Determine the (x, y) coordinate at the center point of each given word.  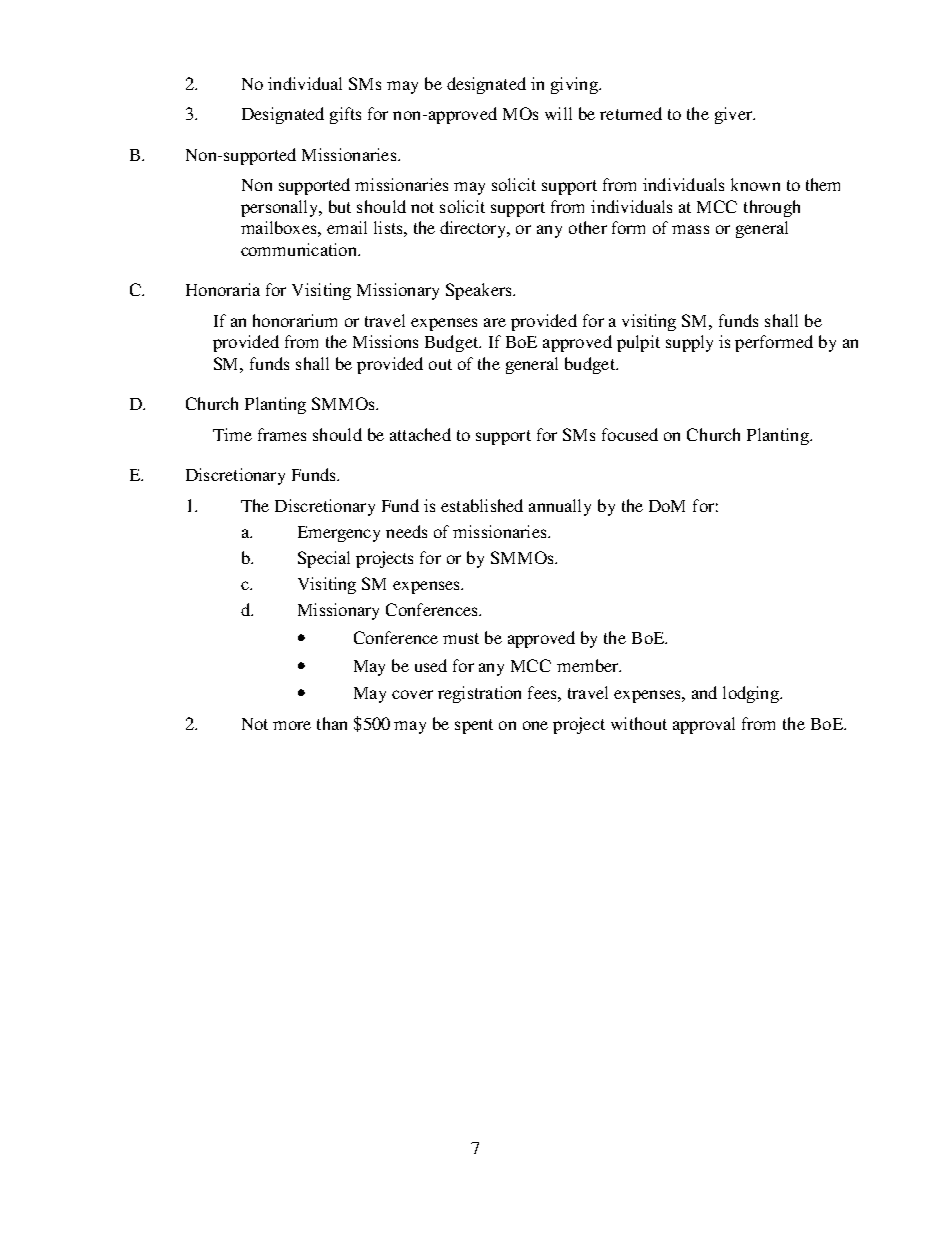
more (292, 725)
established (482, 505)
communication (300, 249)
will (558, 113)
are (495, 322)
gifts (345, 115)
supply (689, 343)
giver (734, 115)
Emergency (339, 534)
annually (560, 507)
